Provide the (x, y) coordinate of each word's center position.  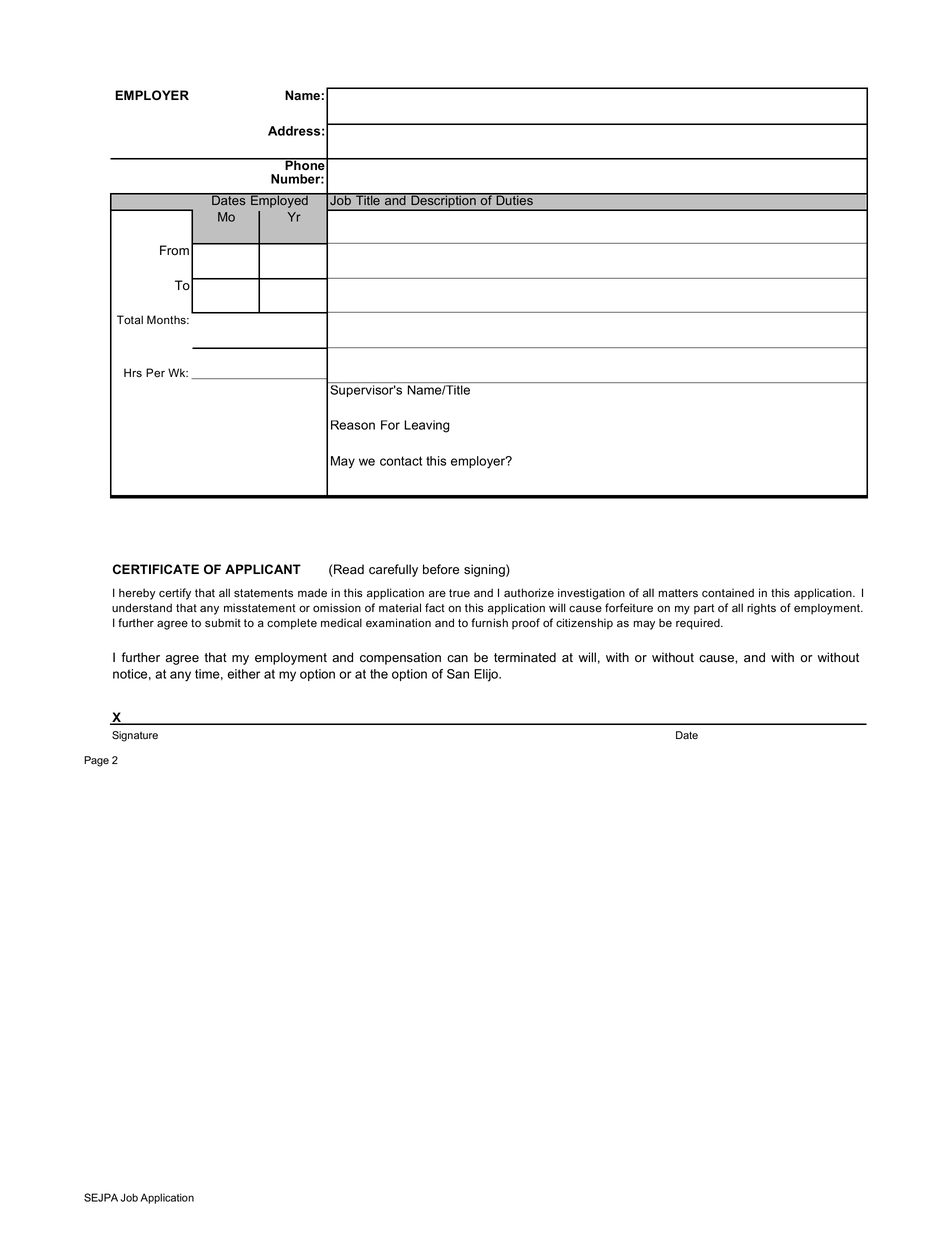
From (174, 250)
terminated (525, 657)
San (458, 674)
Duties (514, 199)
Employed (279, 200)
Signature (135, 736)
